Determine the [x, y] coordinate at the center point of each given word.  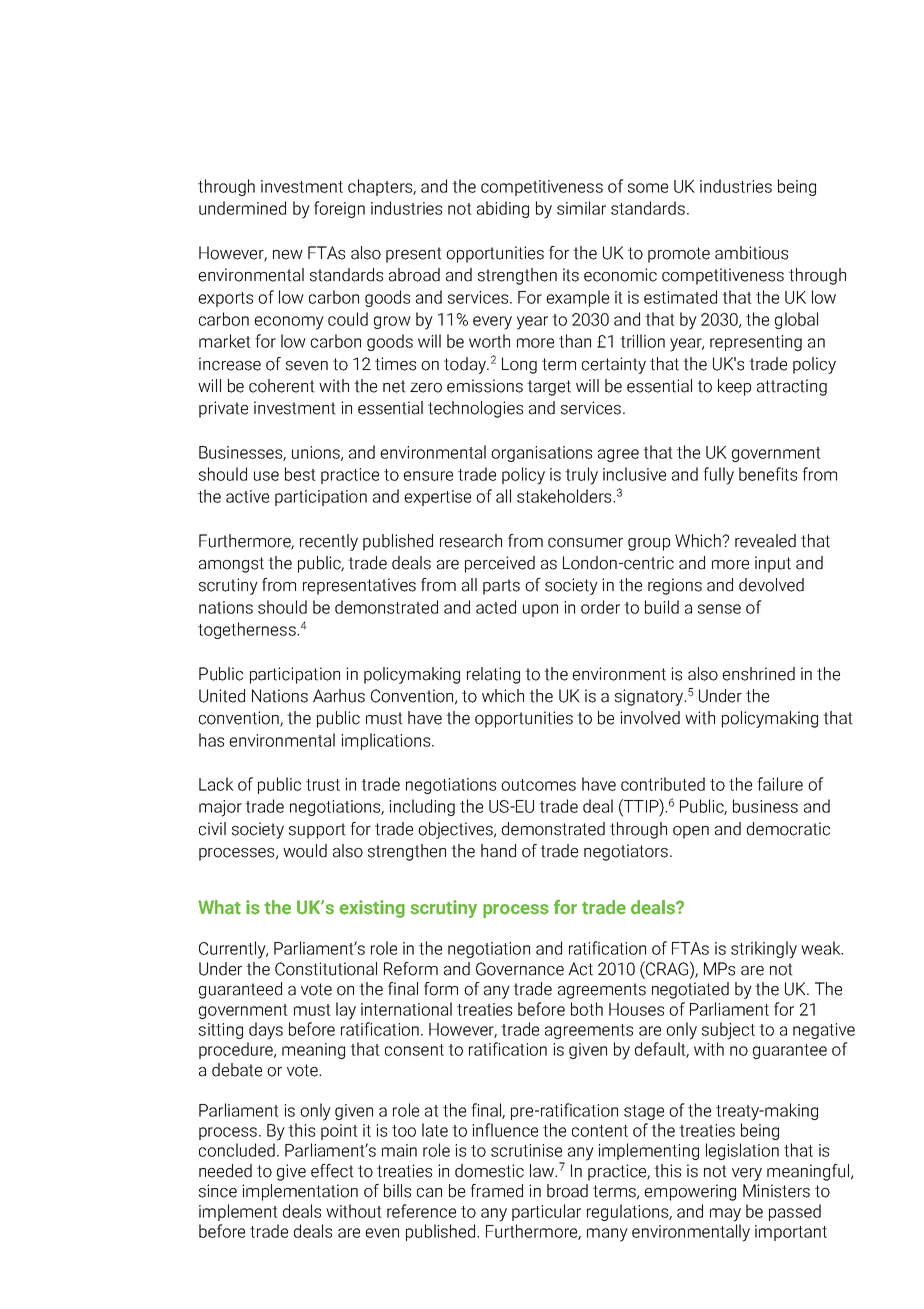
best [300, 474]
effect [332, 1171]
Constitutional [326, 969]
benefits [768, 474]
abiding [503, 209]
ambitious [751, 253]
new [288, 255]
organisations [541, 454]
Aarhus [339, 696]
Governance [520, 969]
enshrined [758, 674]
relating [493, 675]
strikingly [764, 950]
